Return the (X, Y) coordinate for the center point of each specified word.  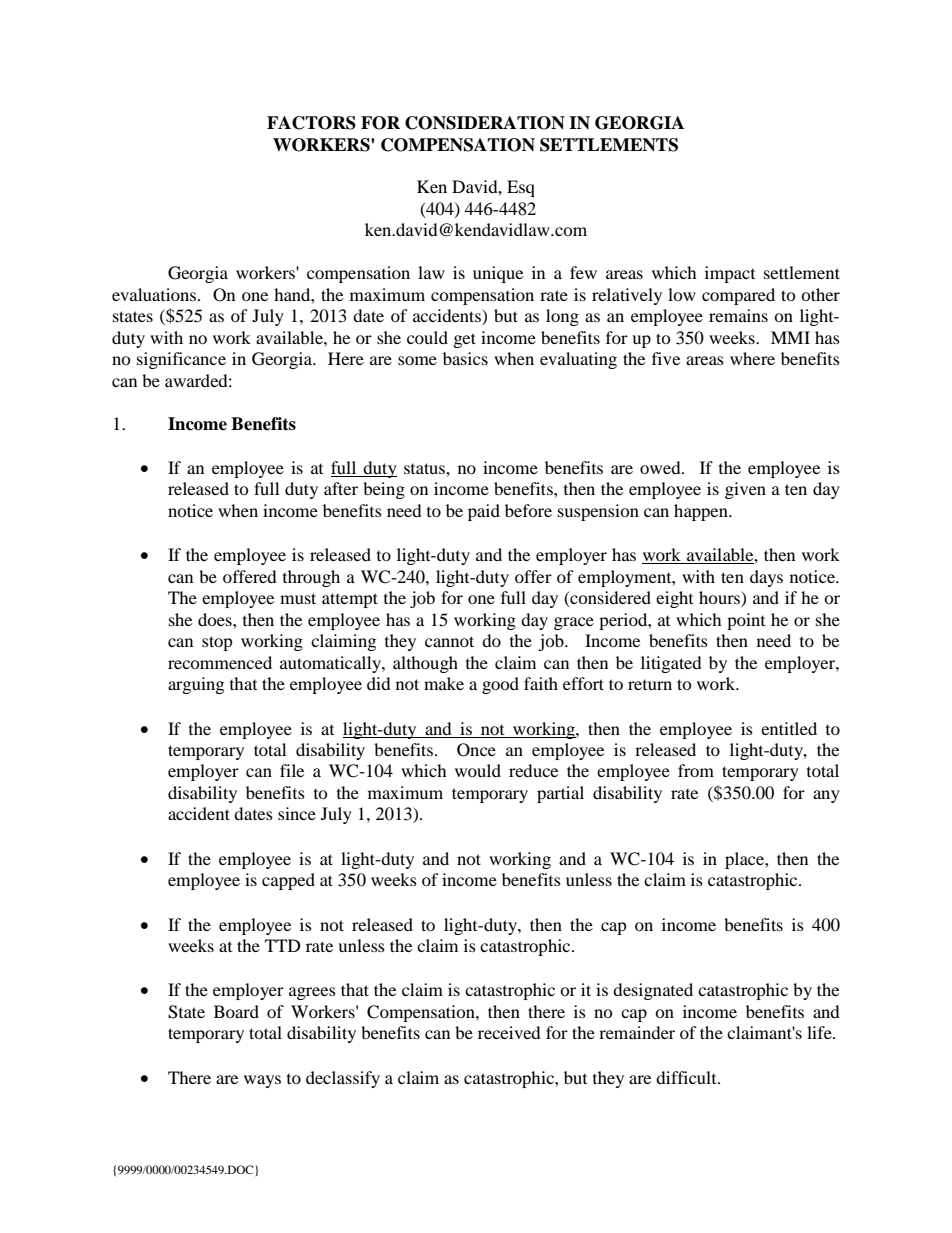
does (216, 619)
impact (730, 274)
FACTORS (311, 123)
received (509, 1032)
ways (262, 1081)
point (746, 621)
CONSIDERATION (485, 123)
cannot (449, 641)
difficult (687, 1077)
